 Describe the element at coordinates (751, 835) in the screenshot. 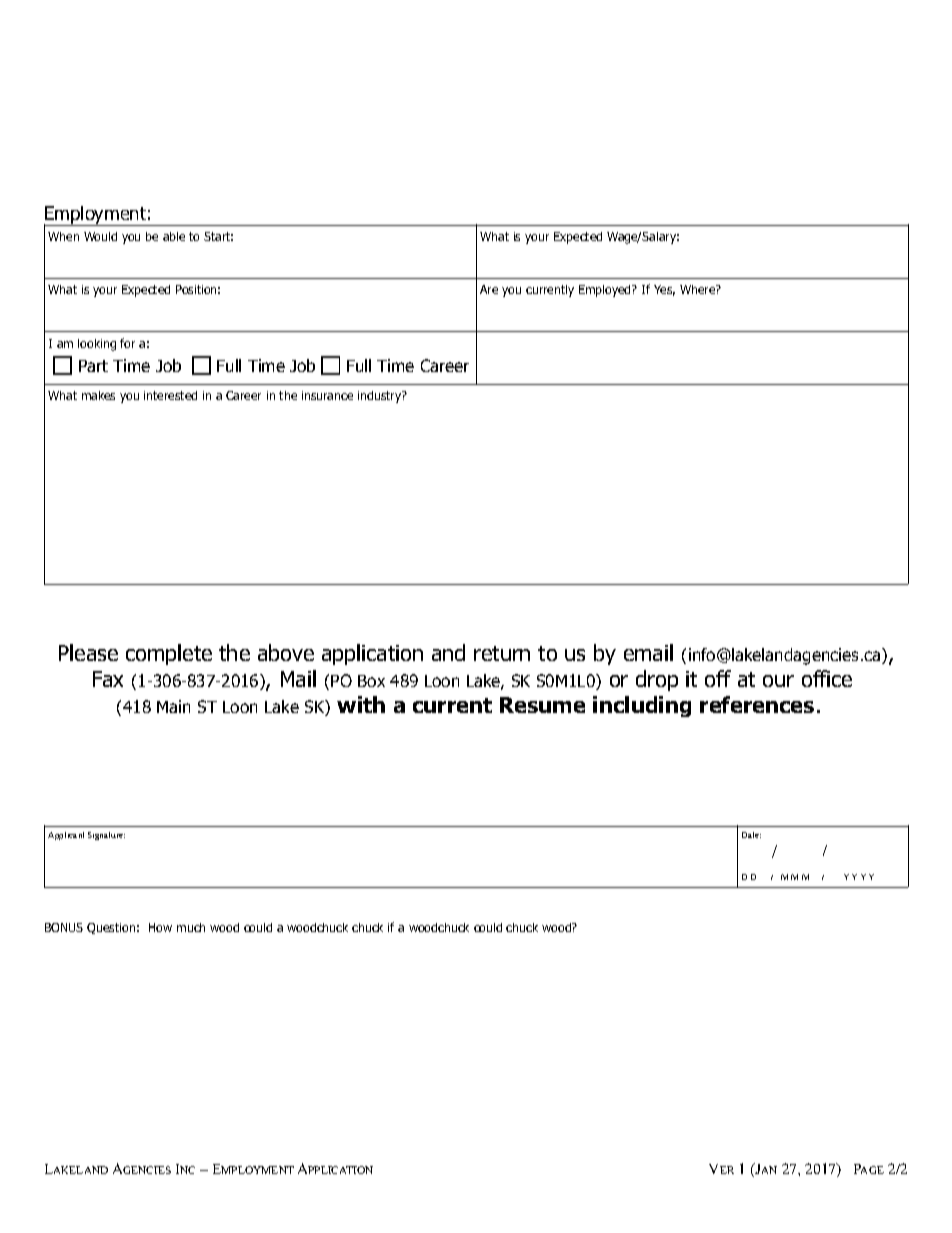

I see `Date` at that location.
